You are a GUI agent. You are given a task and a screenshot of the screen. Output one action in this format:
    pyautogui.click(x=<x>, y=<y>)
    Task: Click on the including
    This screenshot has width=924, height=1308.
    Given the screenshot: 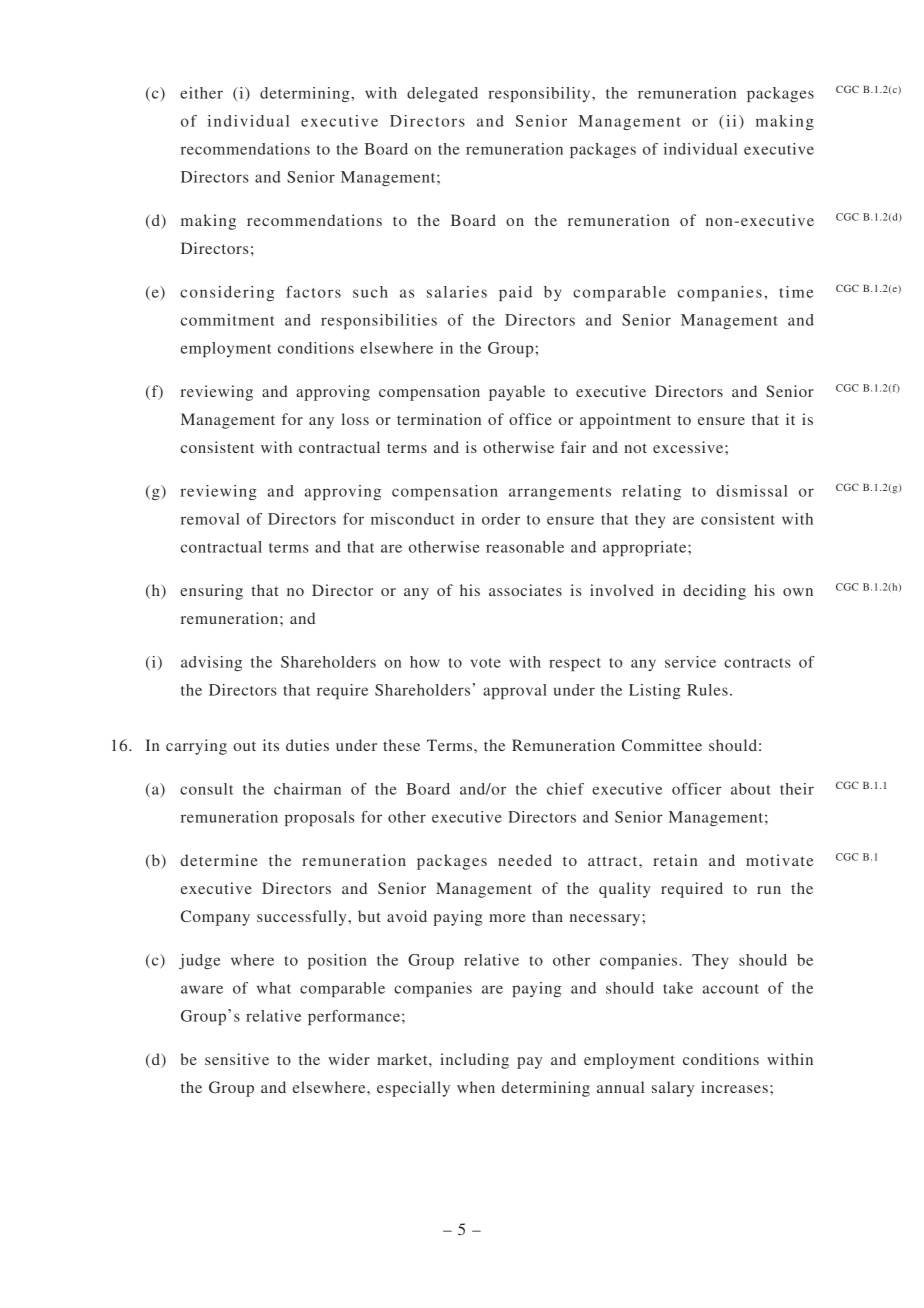 What is the action you would take?
    pyautogui.click(x=474, y=1061)
